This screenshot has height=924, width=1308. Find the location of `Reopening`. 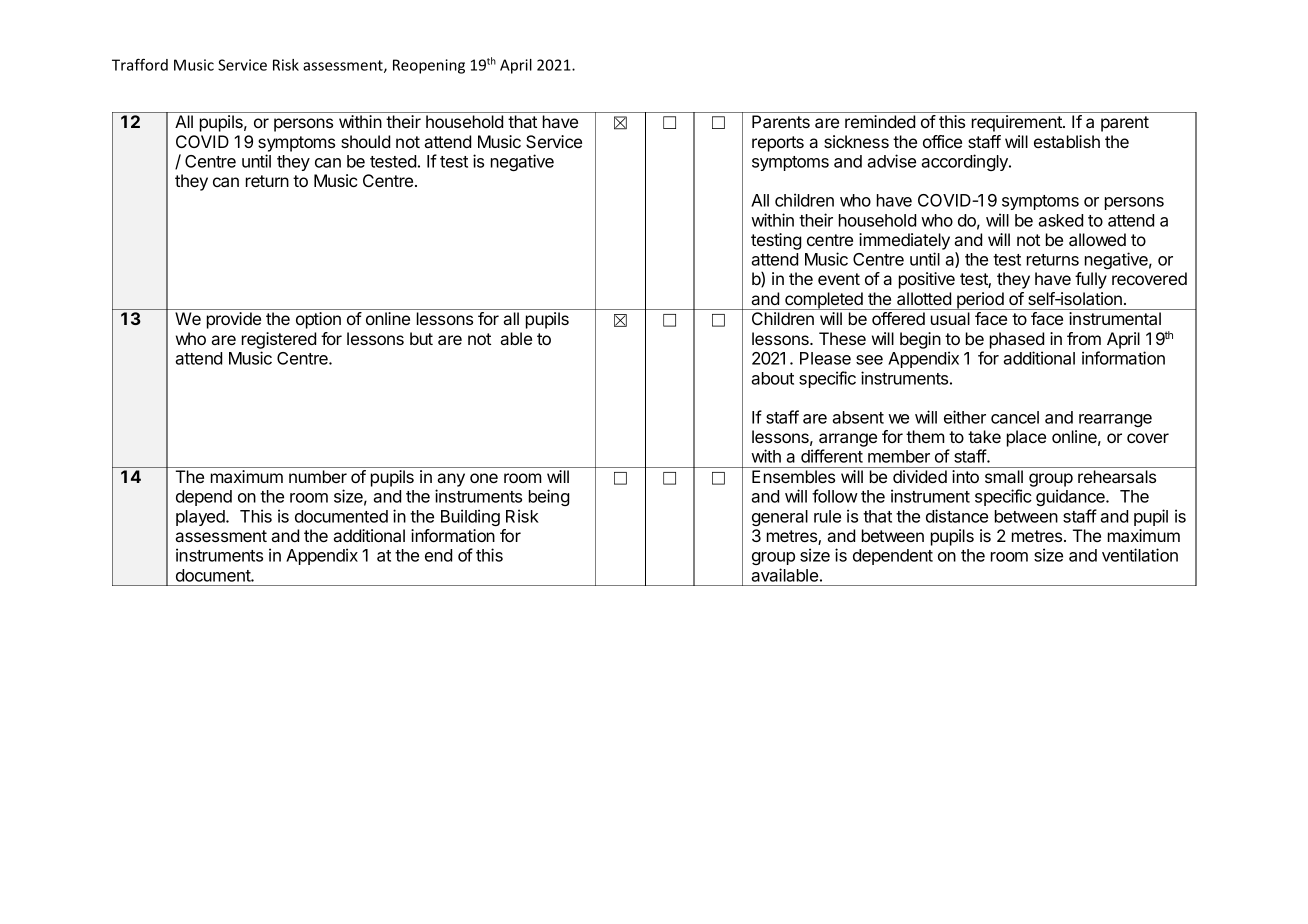

Reopening is located at coordinates (429, 66).
